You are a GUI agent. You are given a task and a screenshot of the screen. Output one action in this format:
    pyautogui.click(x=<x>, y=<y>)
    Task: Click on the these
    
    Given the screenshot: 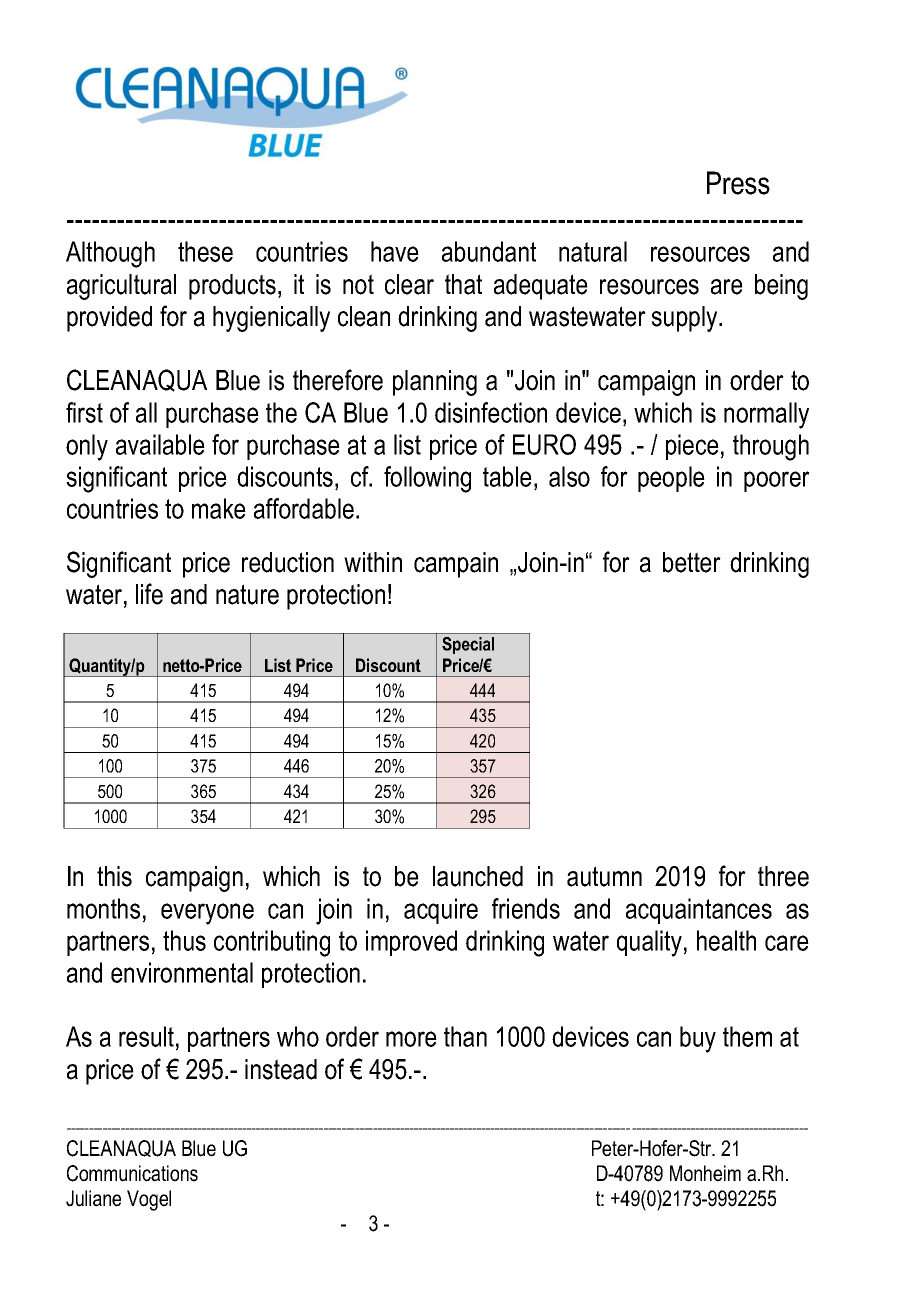 What is the action you would take?
    pyautogui.click(x=205, y=251)
